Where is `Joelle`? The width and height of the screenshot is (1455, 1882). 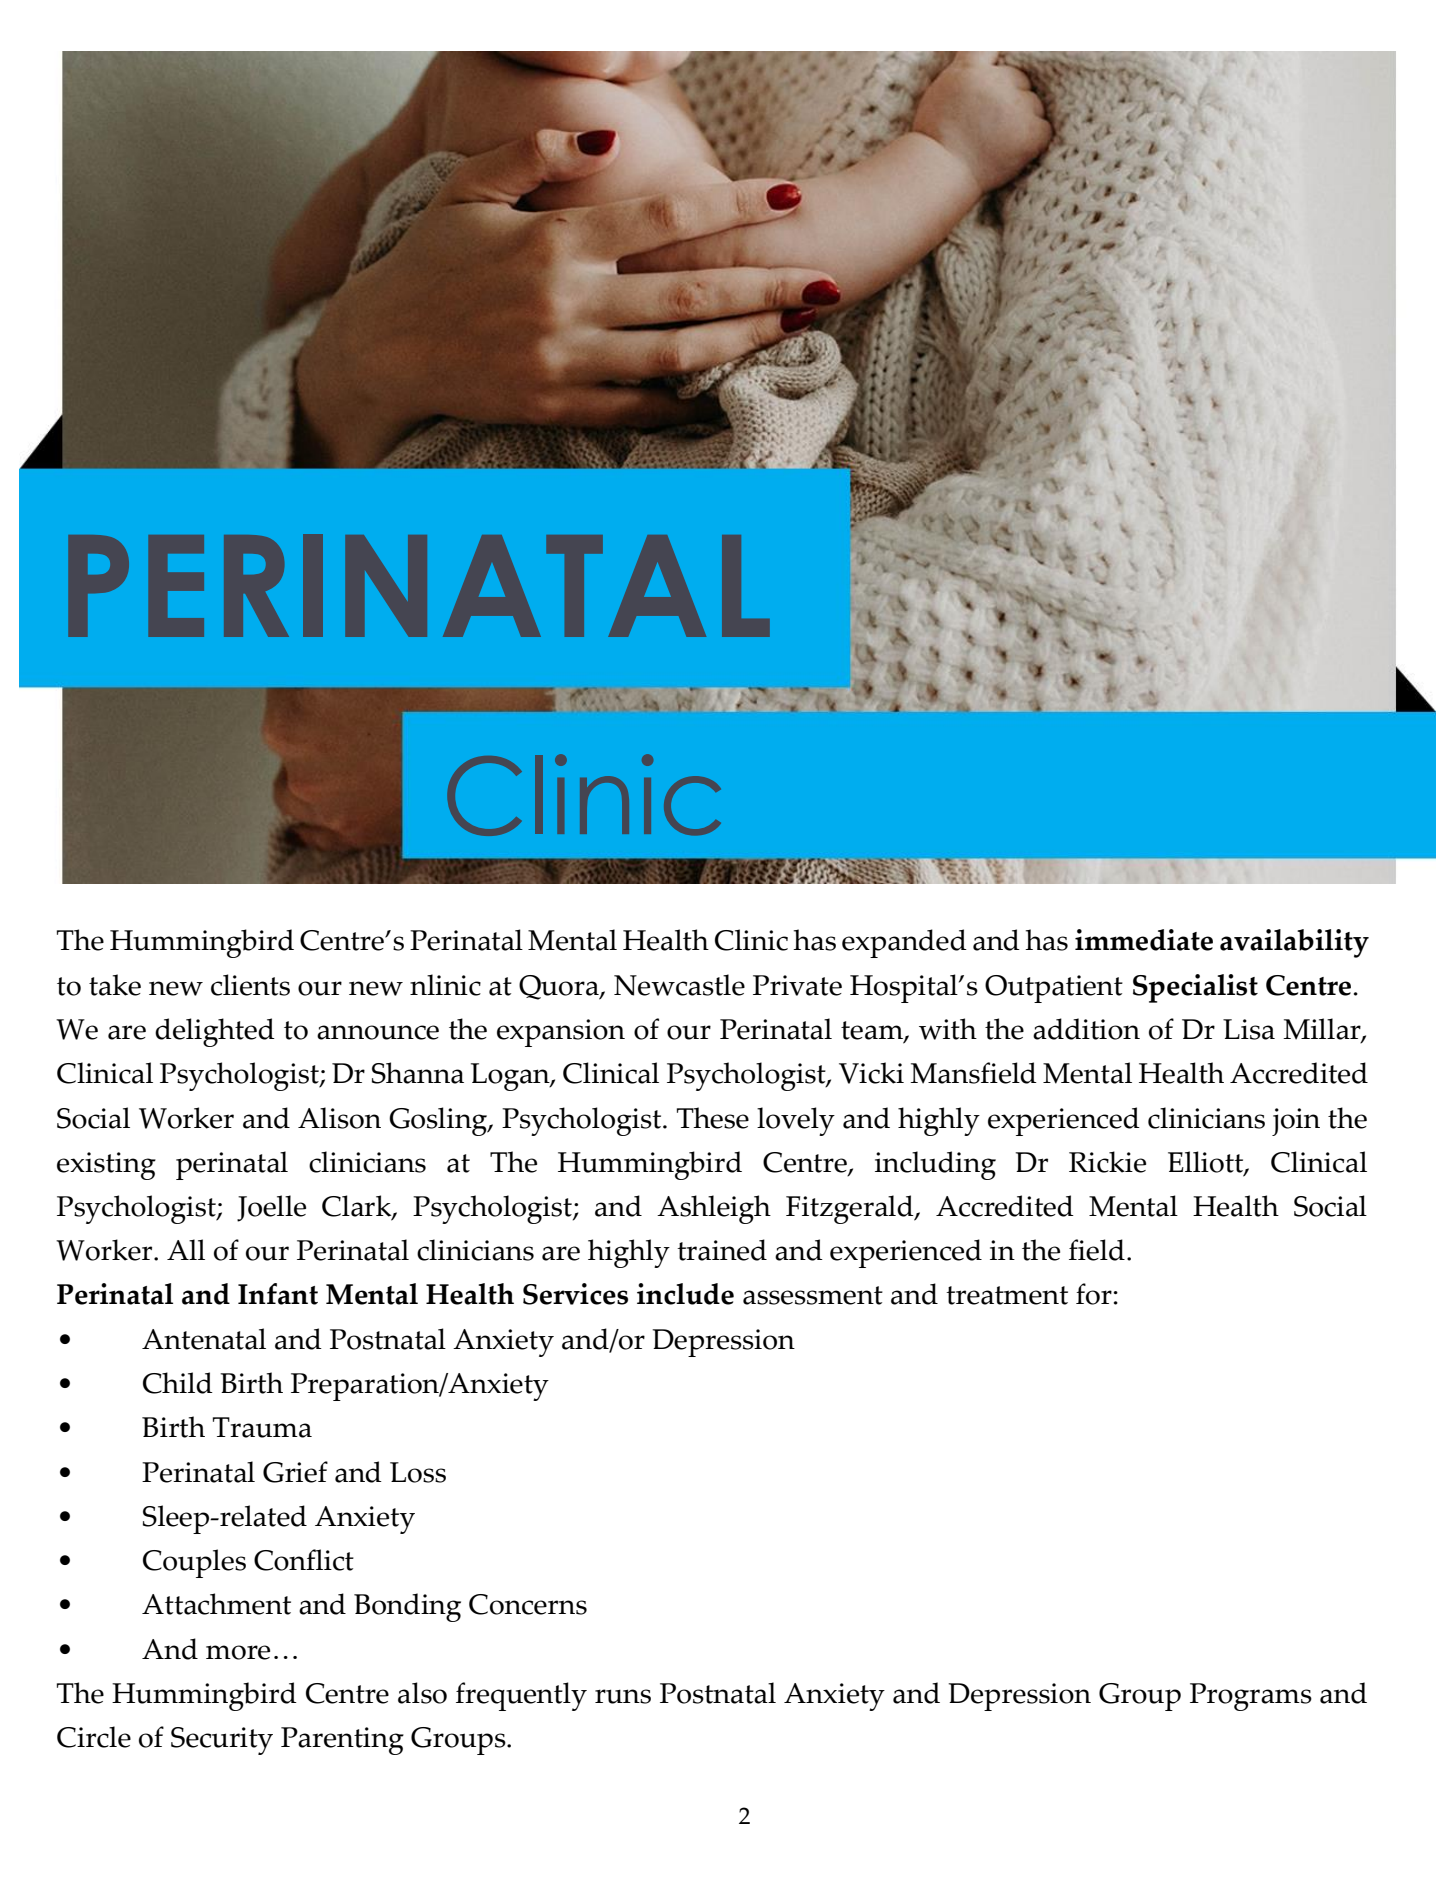
Joelle is located at coordinates (271, 1208).
